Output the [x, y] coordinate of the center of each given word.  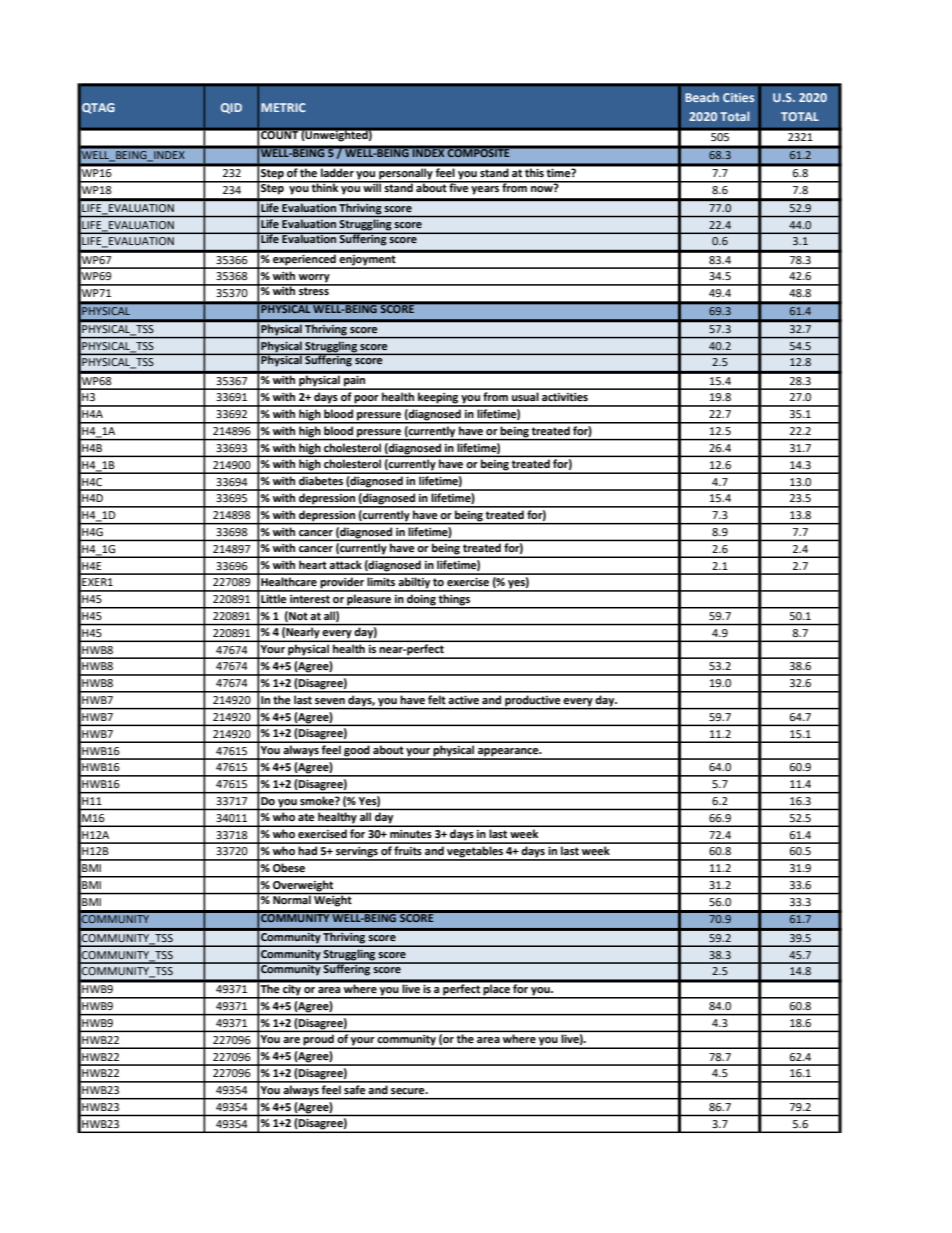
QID [231, 108]
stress [314, 290]
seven [330, 701]
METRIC [283, 107]
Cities [738, 97]
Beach [702, 97]
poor [367, 400]
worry [314, 279]
